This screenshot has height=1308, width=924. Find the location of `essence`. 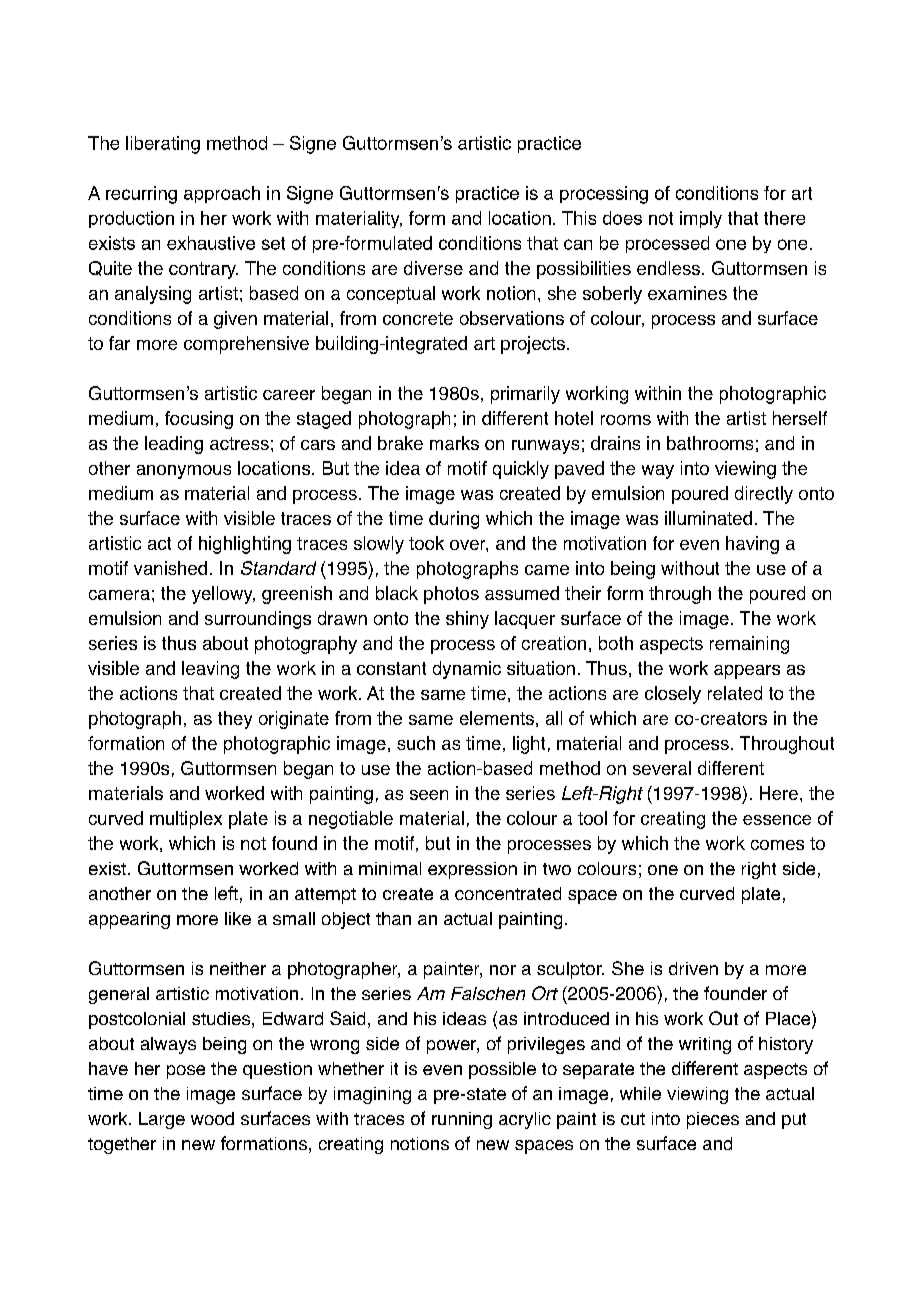

essence is located at coordinates (777, 820).
